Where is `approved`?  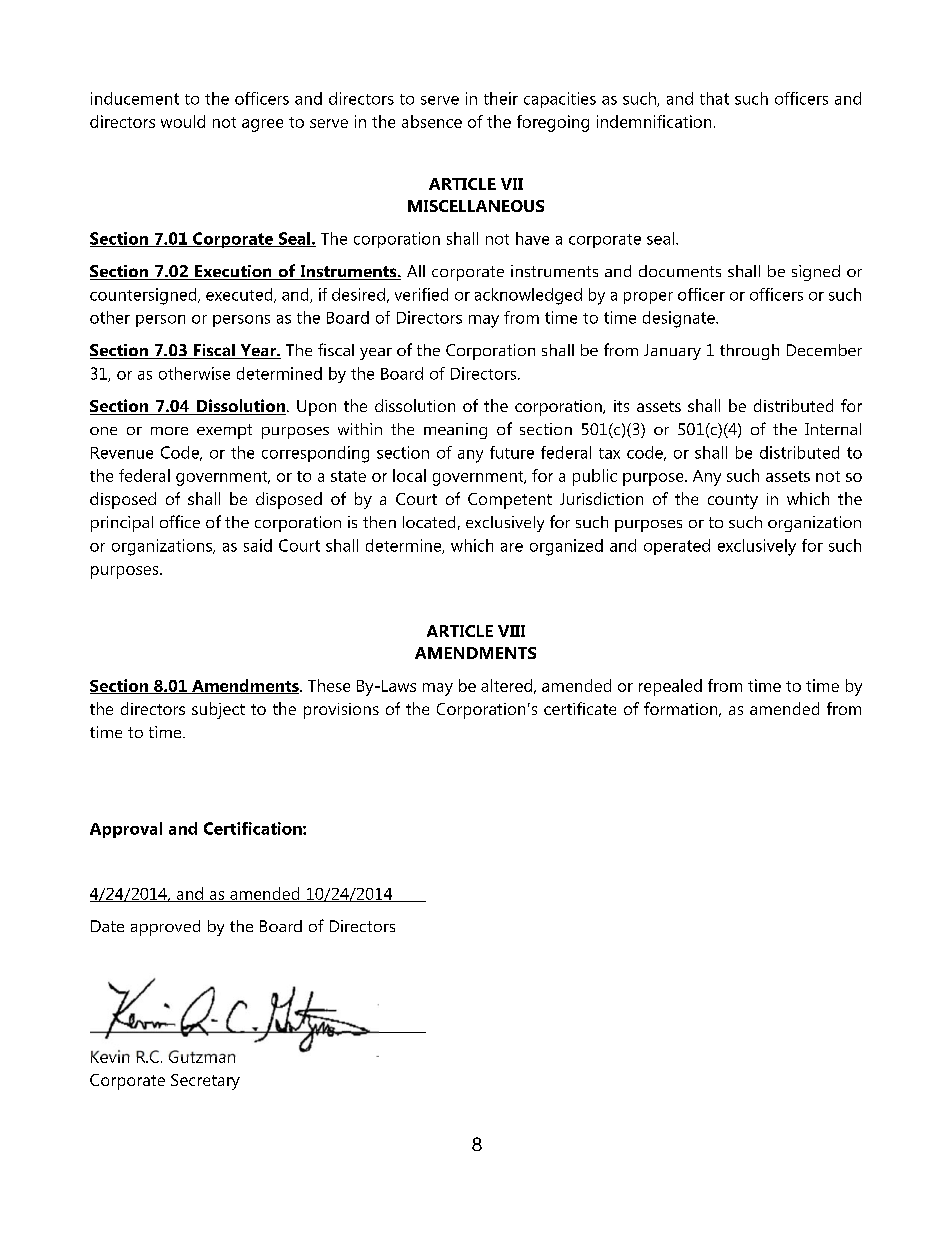 approved is located at coordinates (165, 928).
